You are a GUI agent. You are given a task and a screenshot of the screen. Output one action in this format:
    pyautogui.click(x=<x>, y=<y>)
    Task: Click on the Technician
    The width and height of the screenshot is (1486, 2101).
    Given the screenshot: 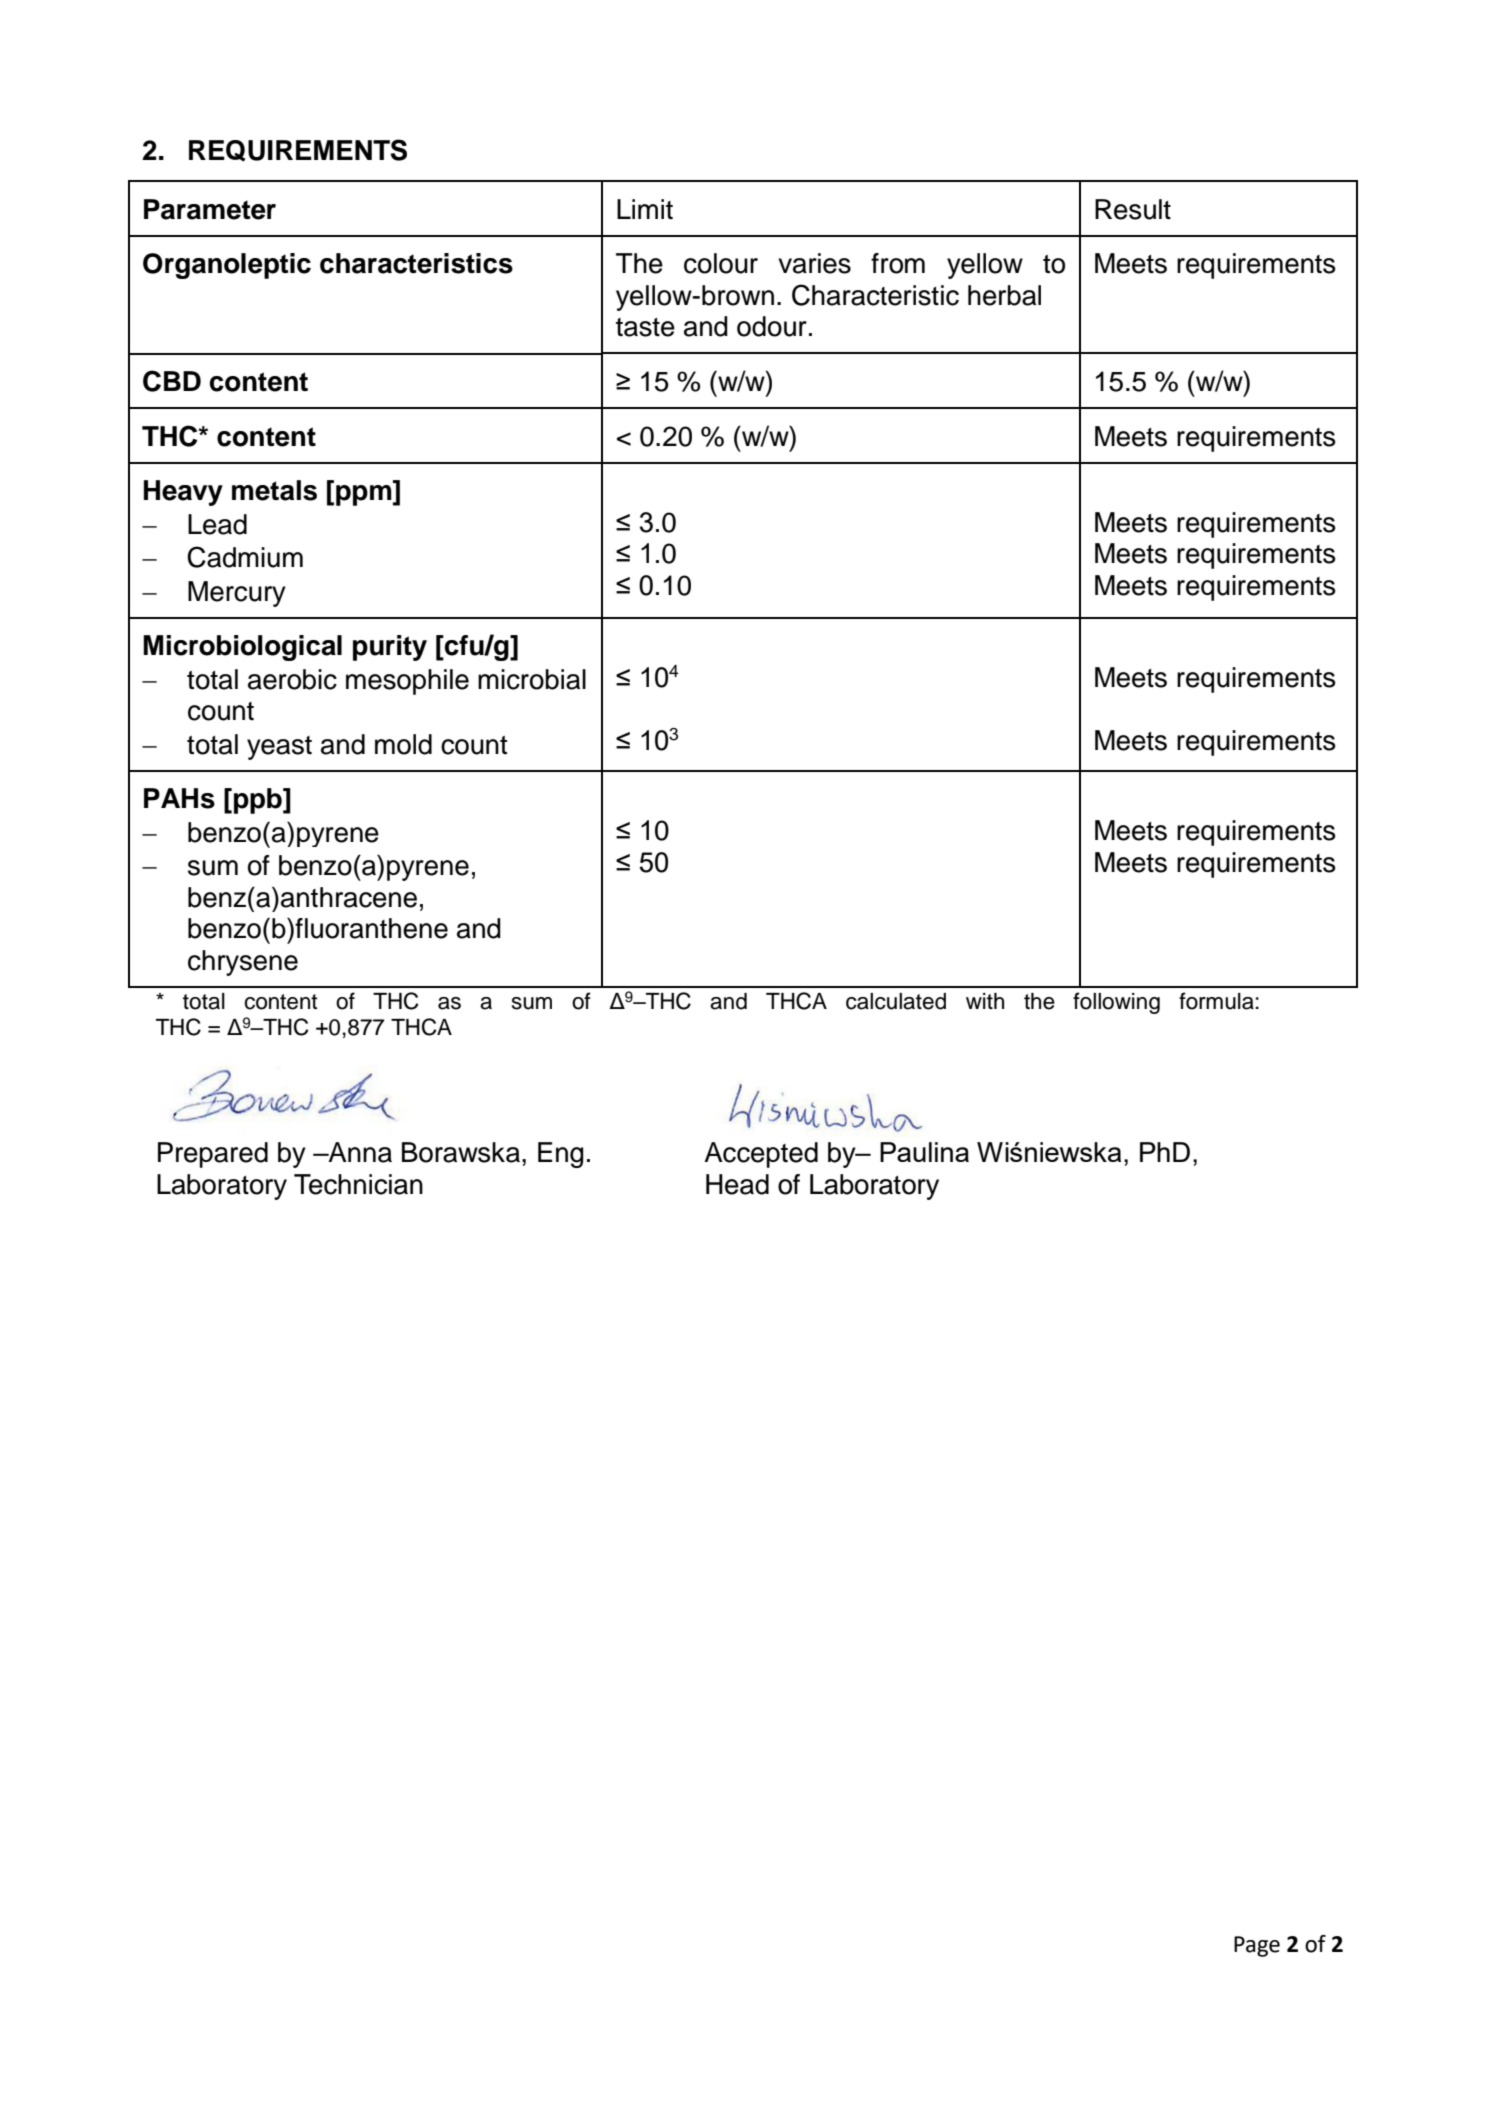 What is the action you would take?
    pyautogui.click(x=358, y=1184)
